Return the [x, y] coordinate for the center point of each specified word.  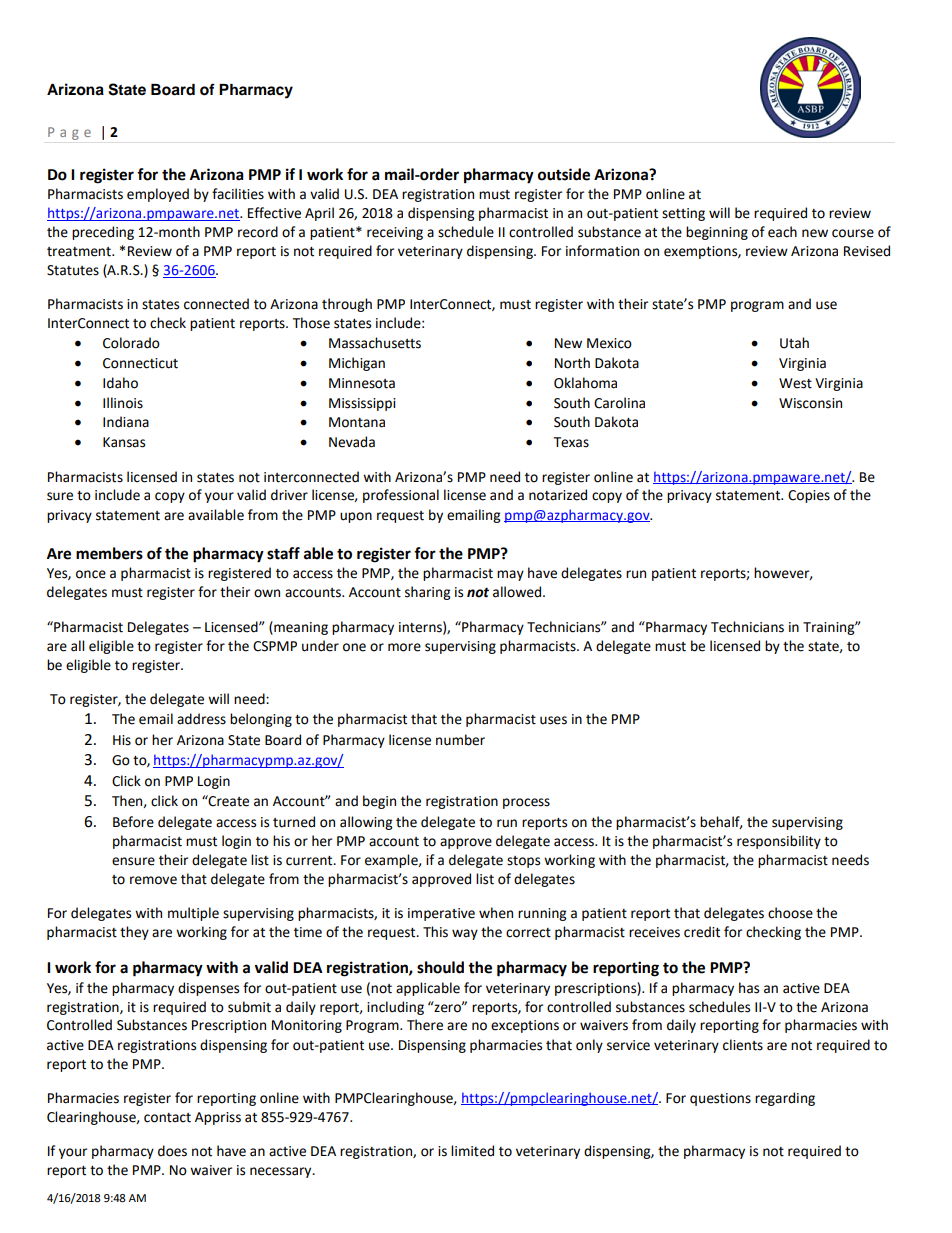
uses [553, 720]
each [782, 232]
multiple [193, 914]
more [404, 647]
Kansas [124, 442]
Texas [571, 442]
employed [158, 195]
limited [472, 1151]
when [496, 913]
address [201, 719]
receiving [395, 233]
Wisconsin [810, 403]
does [172, 1151]
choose [790, 913]
